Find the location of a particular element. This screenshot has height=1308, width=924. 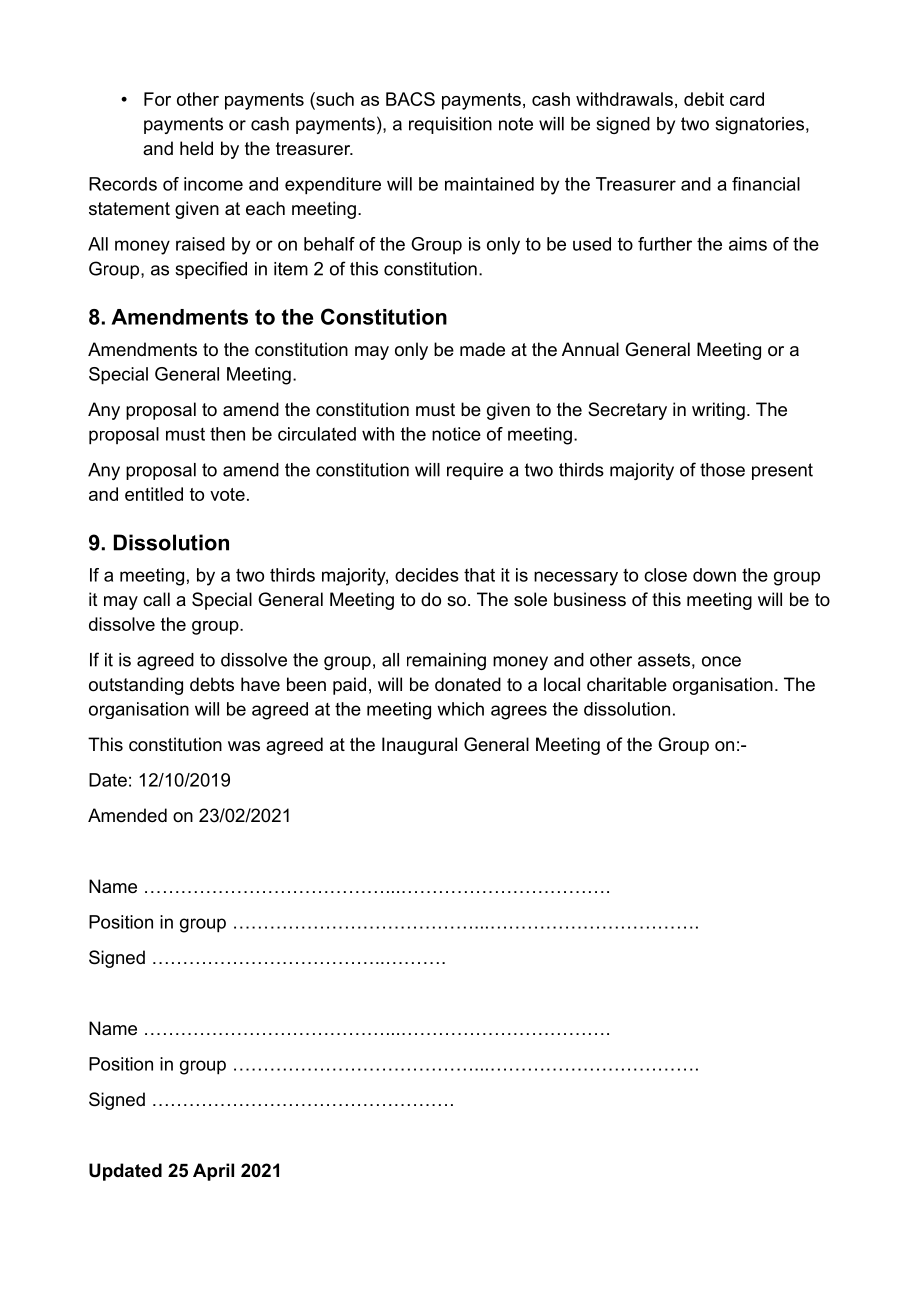

held is located at coordinates (196, 148).
